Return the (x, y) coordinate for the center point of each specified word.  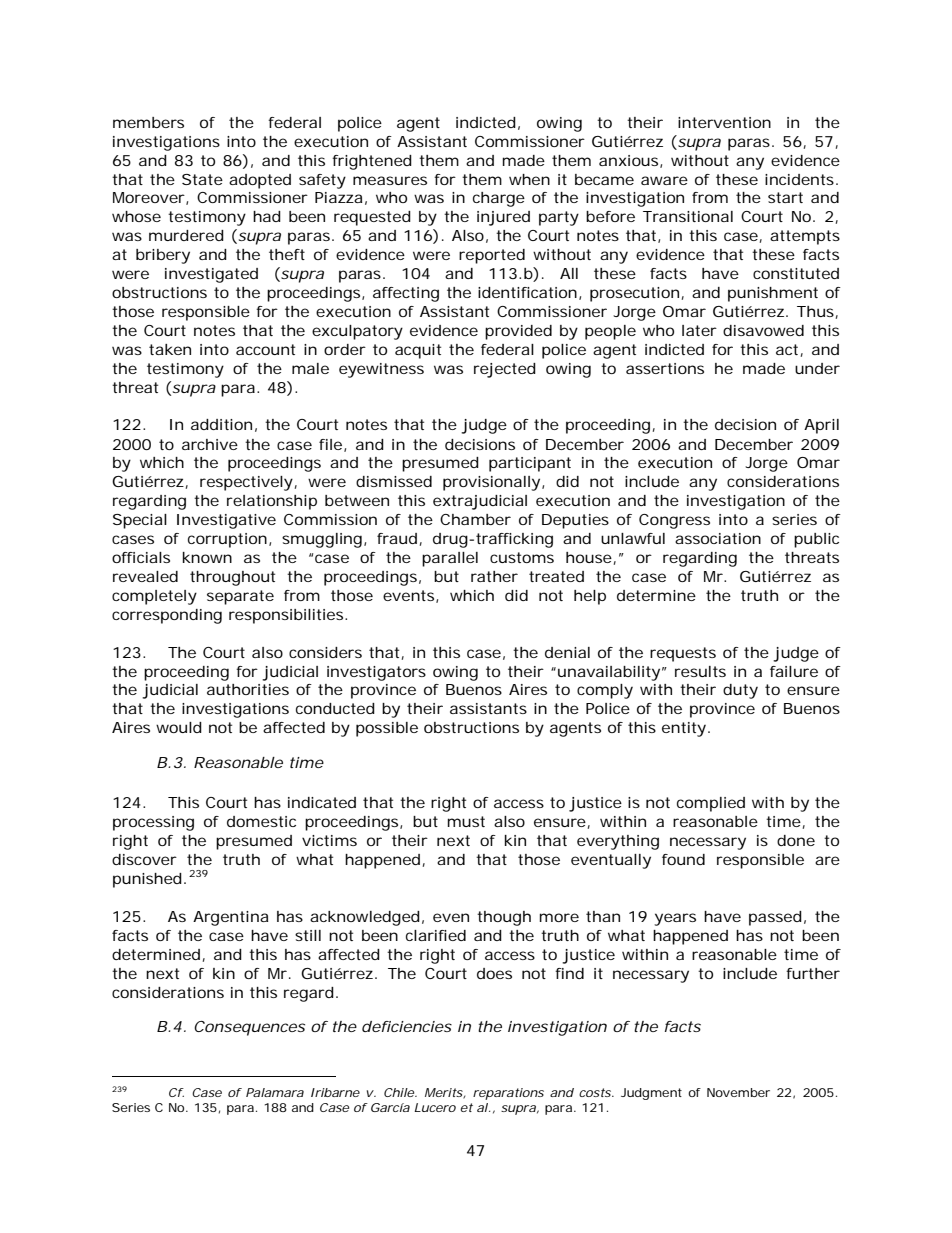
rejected (505, 370)
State (202, 179)
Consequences (249, 1028)
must (466, 821)
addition (221, 424)
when (529, 179)
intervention (724, 122)
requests (683, 654)
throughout (232, 578)
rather (494, 576)
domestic (261, 821)
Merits (444, 1093)
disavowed (763, 330)
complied (711, 804)
